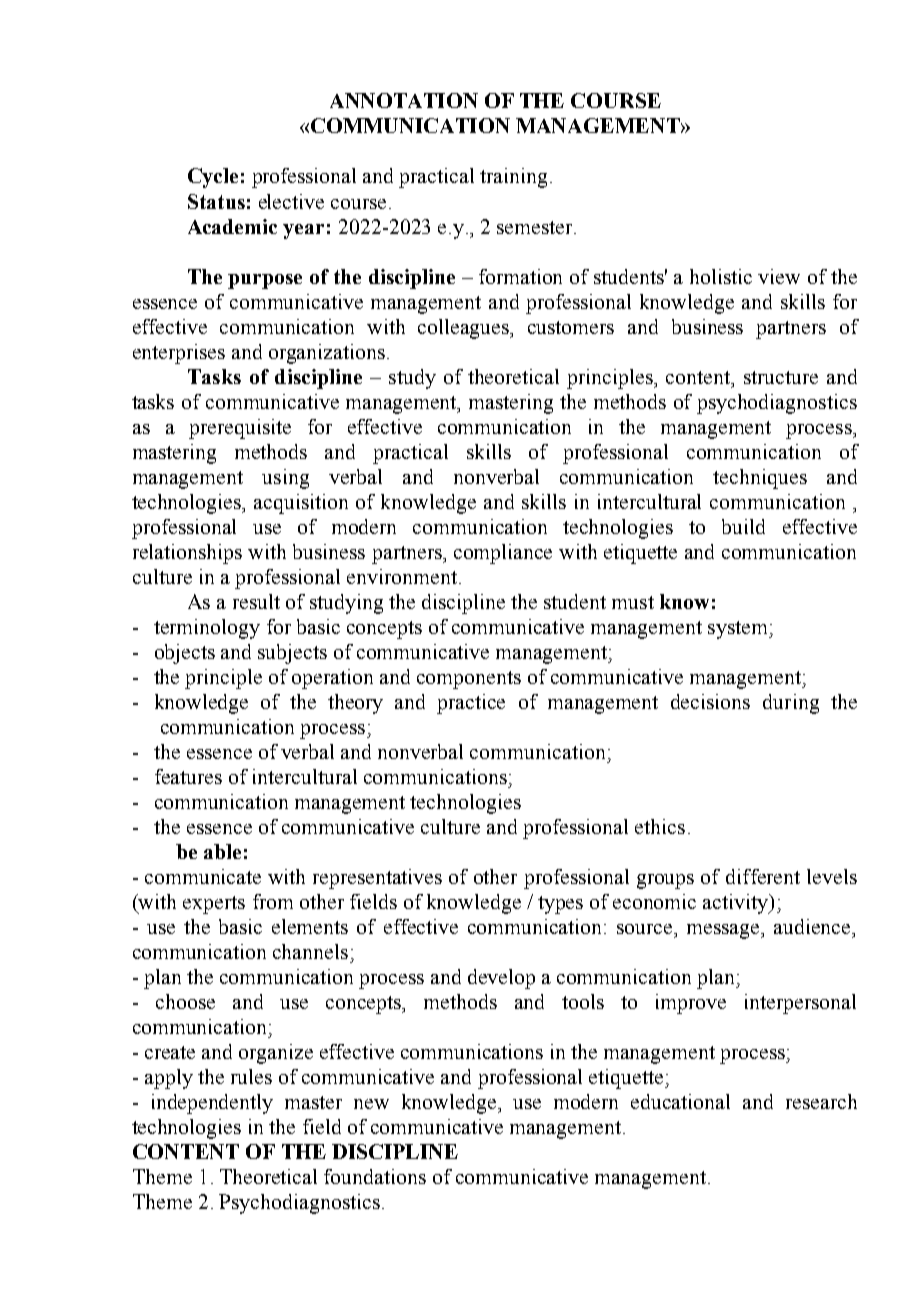  Describe the element at coordinates (469, 680) in the image. I see `components` at that location.
